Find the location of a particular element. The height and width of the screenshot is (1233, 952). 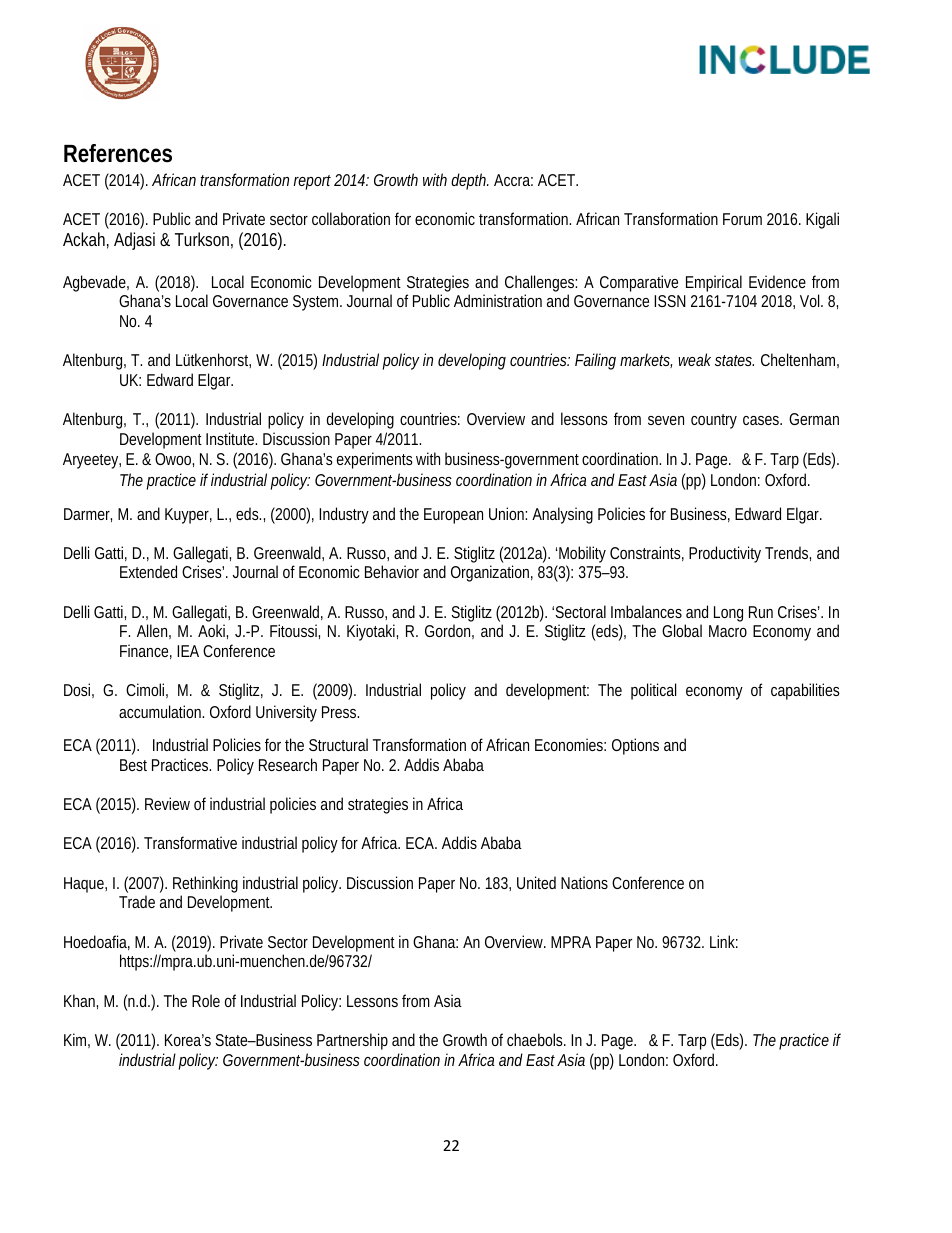

depth is located at coordinates (469, 181).
